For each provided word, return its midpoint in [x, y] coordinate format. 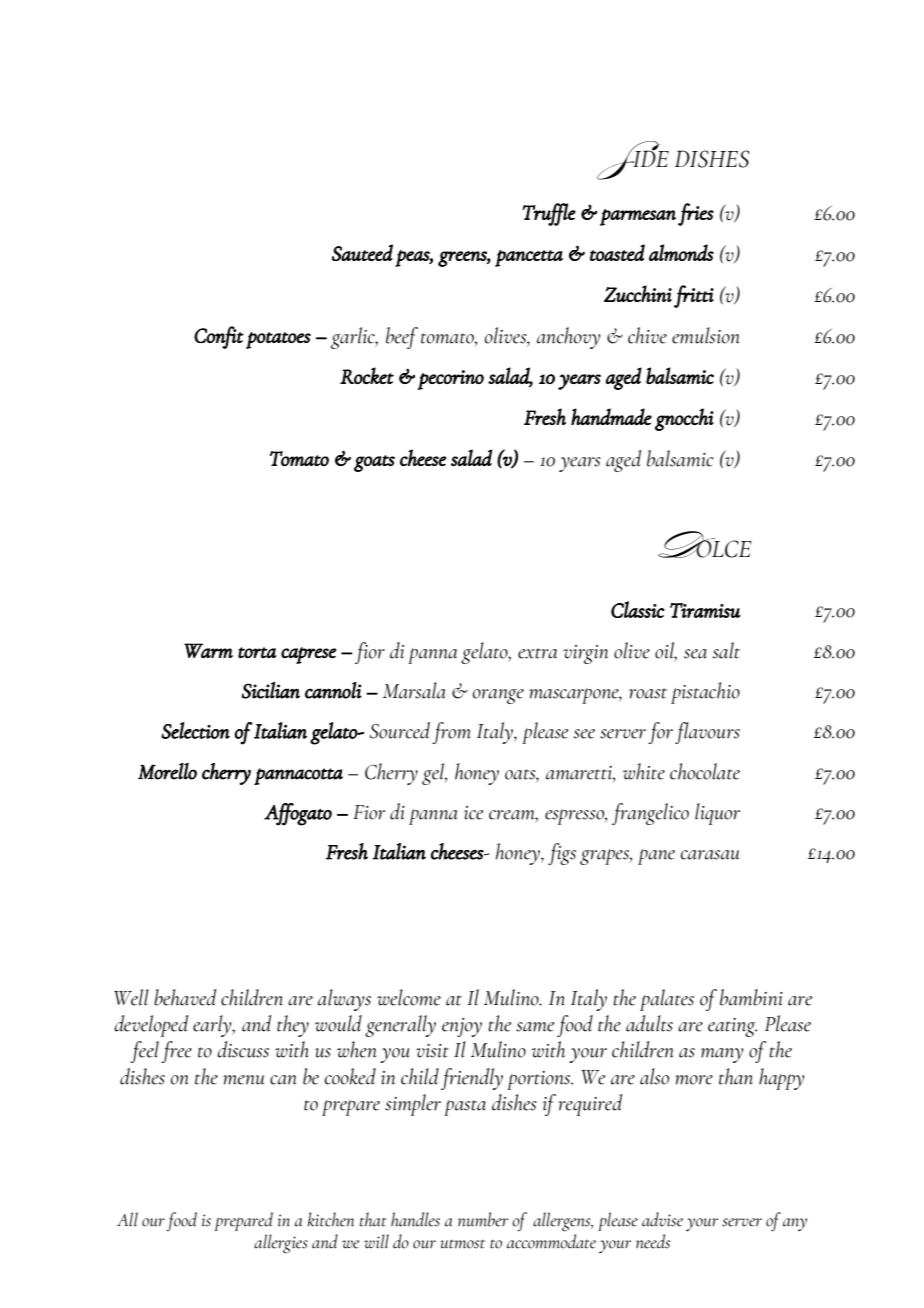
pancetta [529, 258]
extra [537, 653]
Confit [219, 337]
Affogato [298, 814]
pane [656, 857]
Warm [208, 650]
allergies [281, 1244]
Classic [638, 609]
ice [473, 813]
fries [696, 214]
